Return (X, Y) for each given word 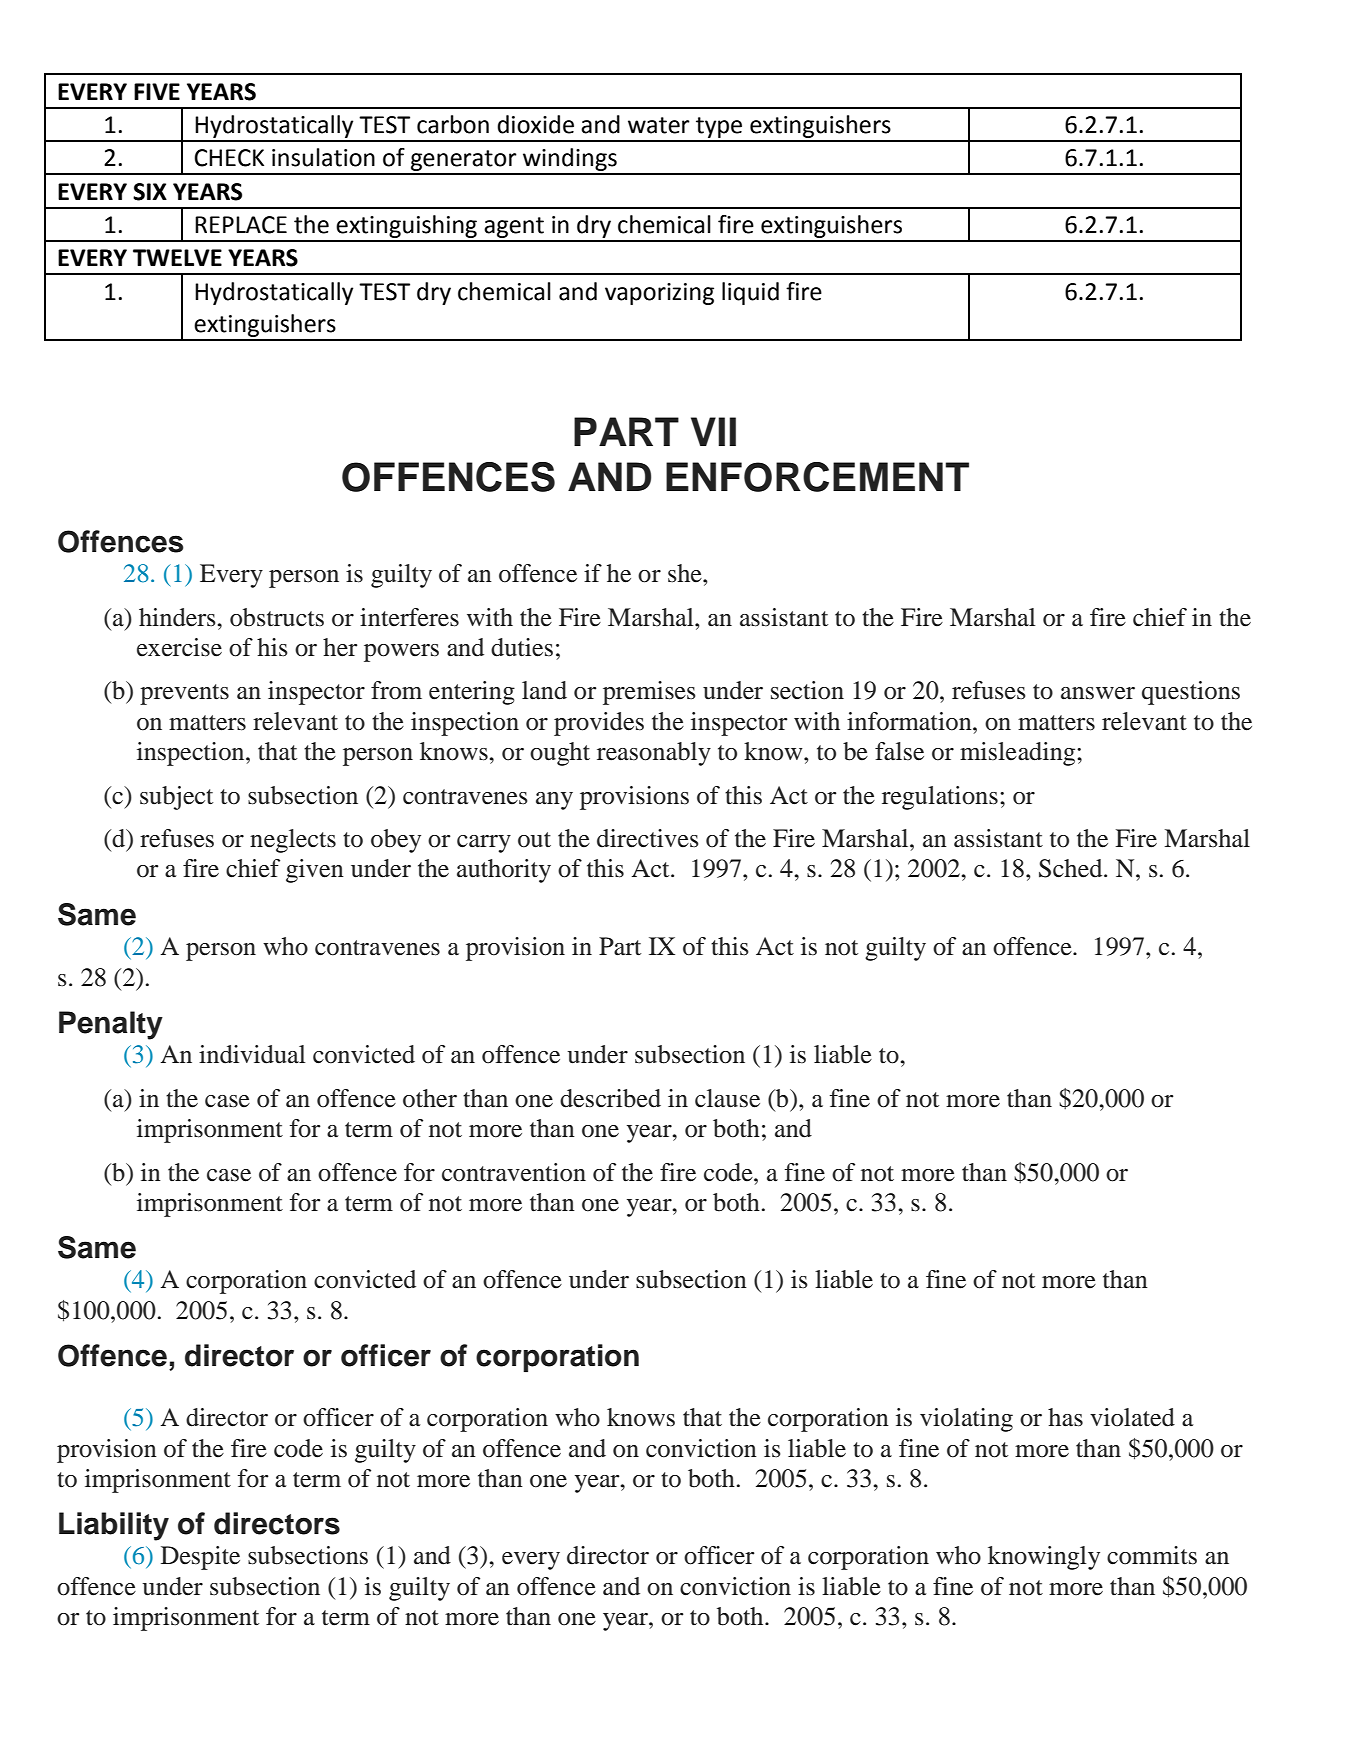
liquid (750, 293)
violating (966, 1420)
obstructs (277, 617)
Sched (1072, 868)
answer (1098, 693)
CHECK (229, 158)
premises (649, 693)
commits (1152, 1555)
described (610, 1098)
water (659, 125)
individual (252, 1054)
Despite (200, 1558)
